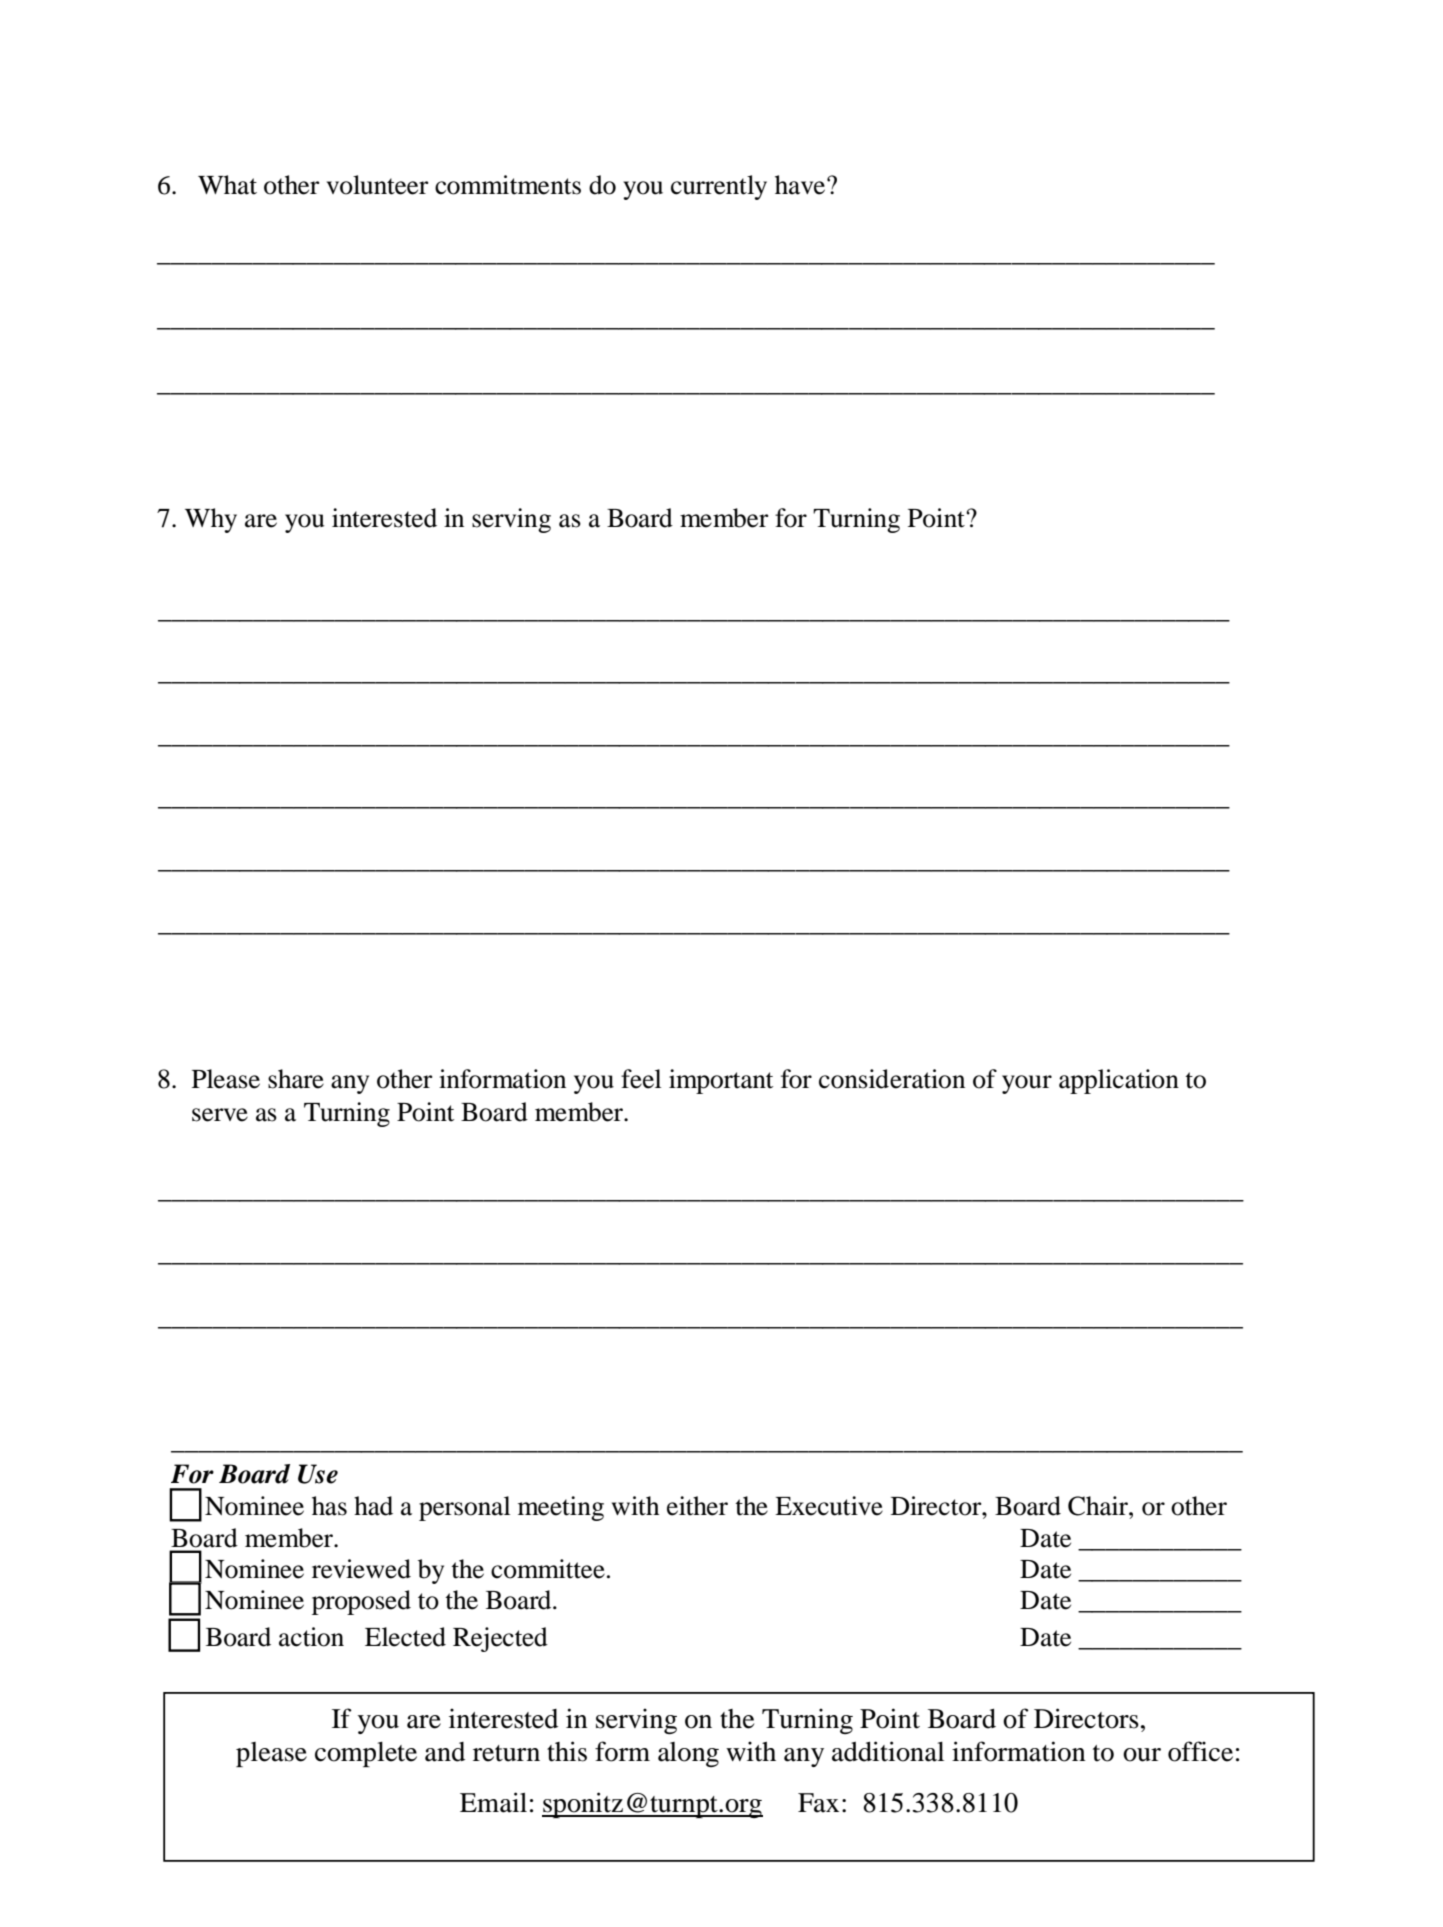  I want to click on volunteer, so click(378, 185).
